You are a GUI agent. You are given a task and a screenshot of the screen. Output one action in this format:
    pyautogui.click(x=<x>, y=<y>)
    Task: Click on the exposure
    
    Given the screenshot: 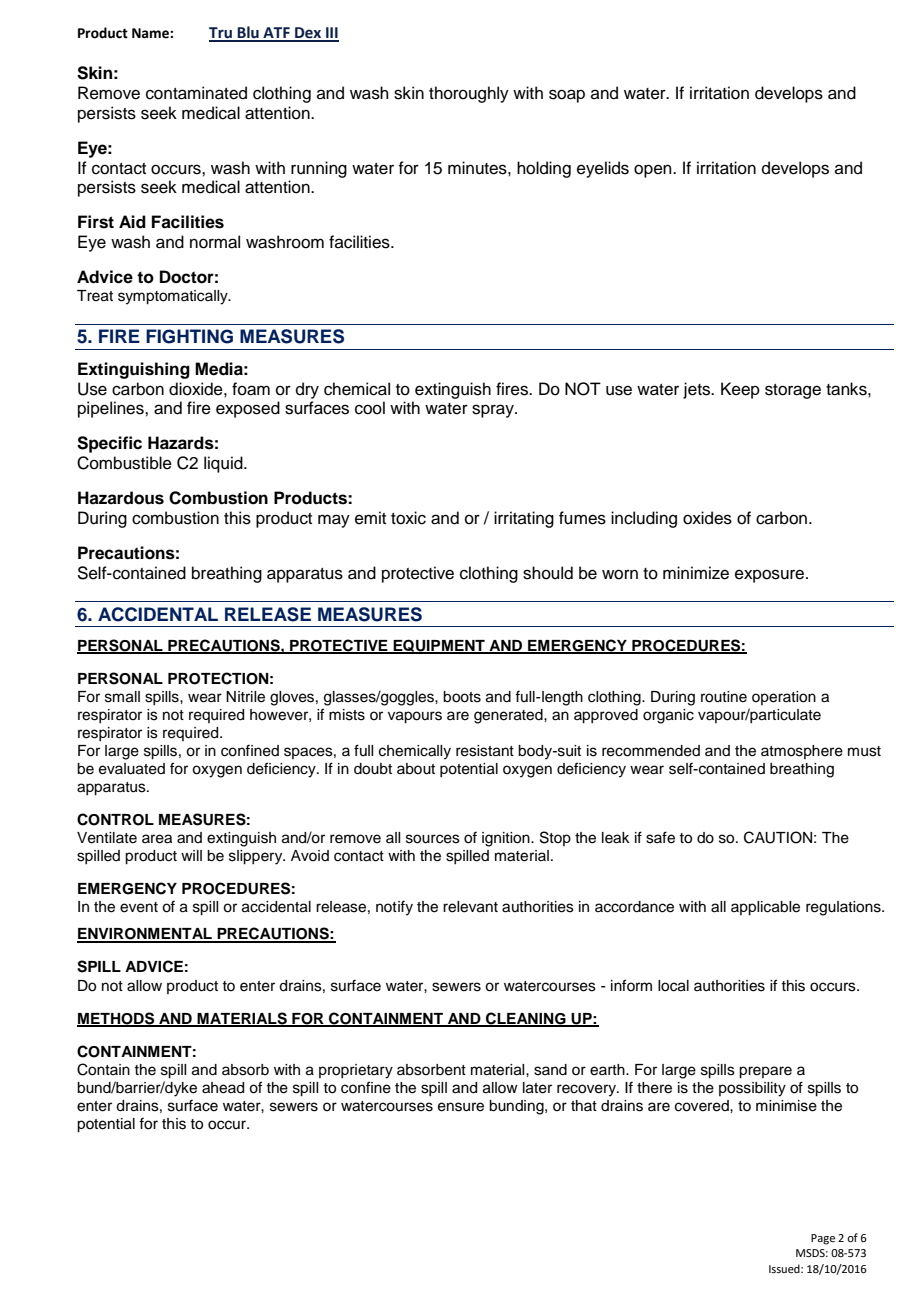 What is the action you would take?
    pyautogui.click(x=771, y=576)
